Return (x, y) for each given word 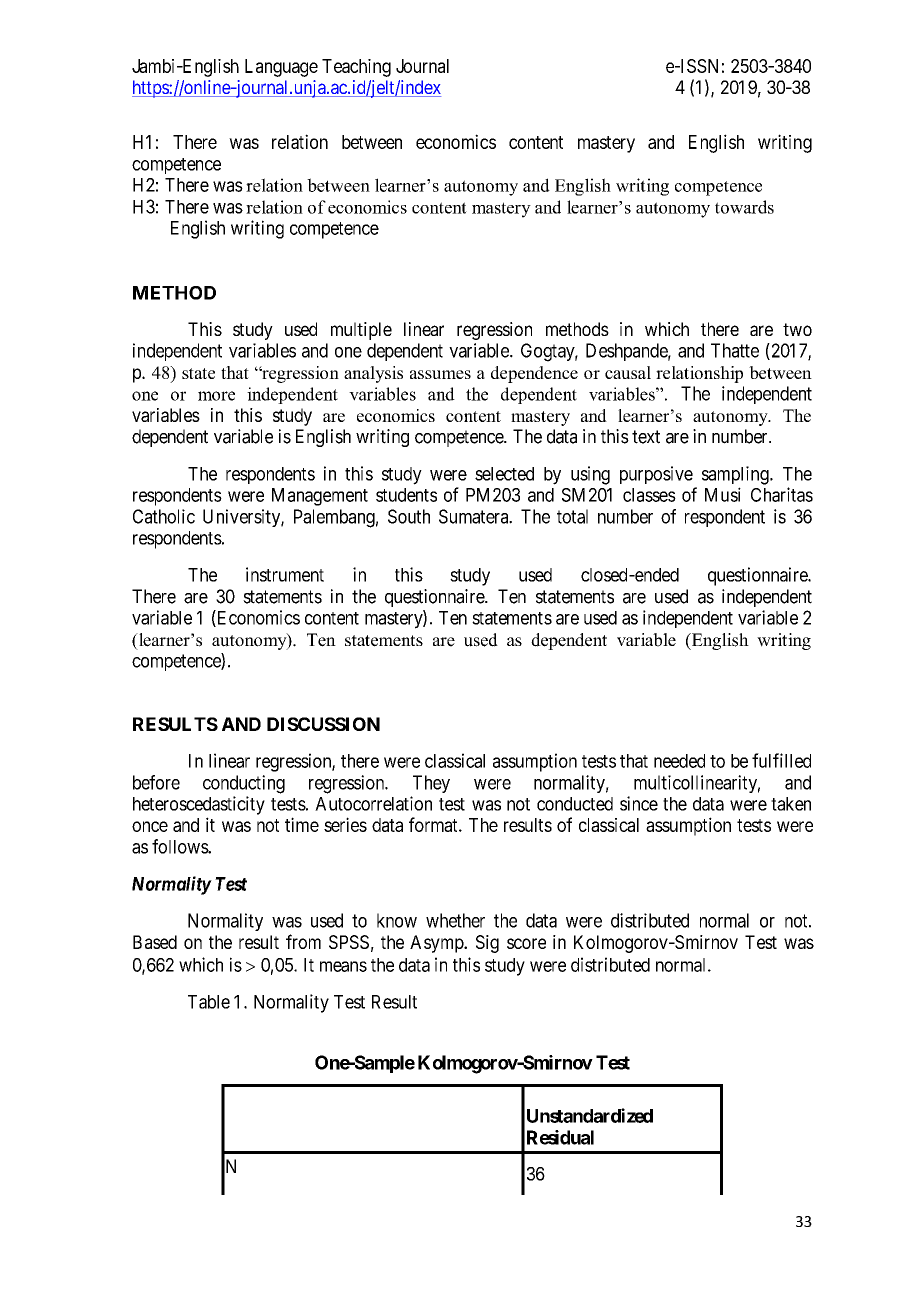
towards (744, 207)
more (216, 396)
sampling (736, 475)
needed (679, 761)
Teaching (356, 68)
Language (281, 68)
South (409, 516)
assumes (440, 374)
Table (209, 1002)
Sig (487, 944)
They (431, 784)
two (797, 329)
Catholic (164, 516)
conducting (244, 784)
